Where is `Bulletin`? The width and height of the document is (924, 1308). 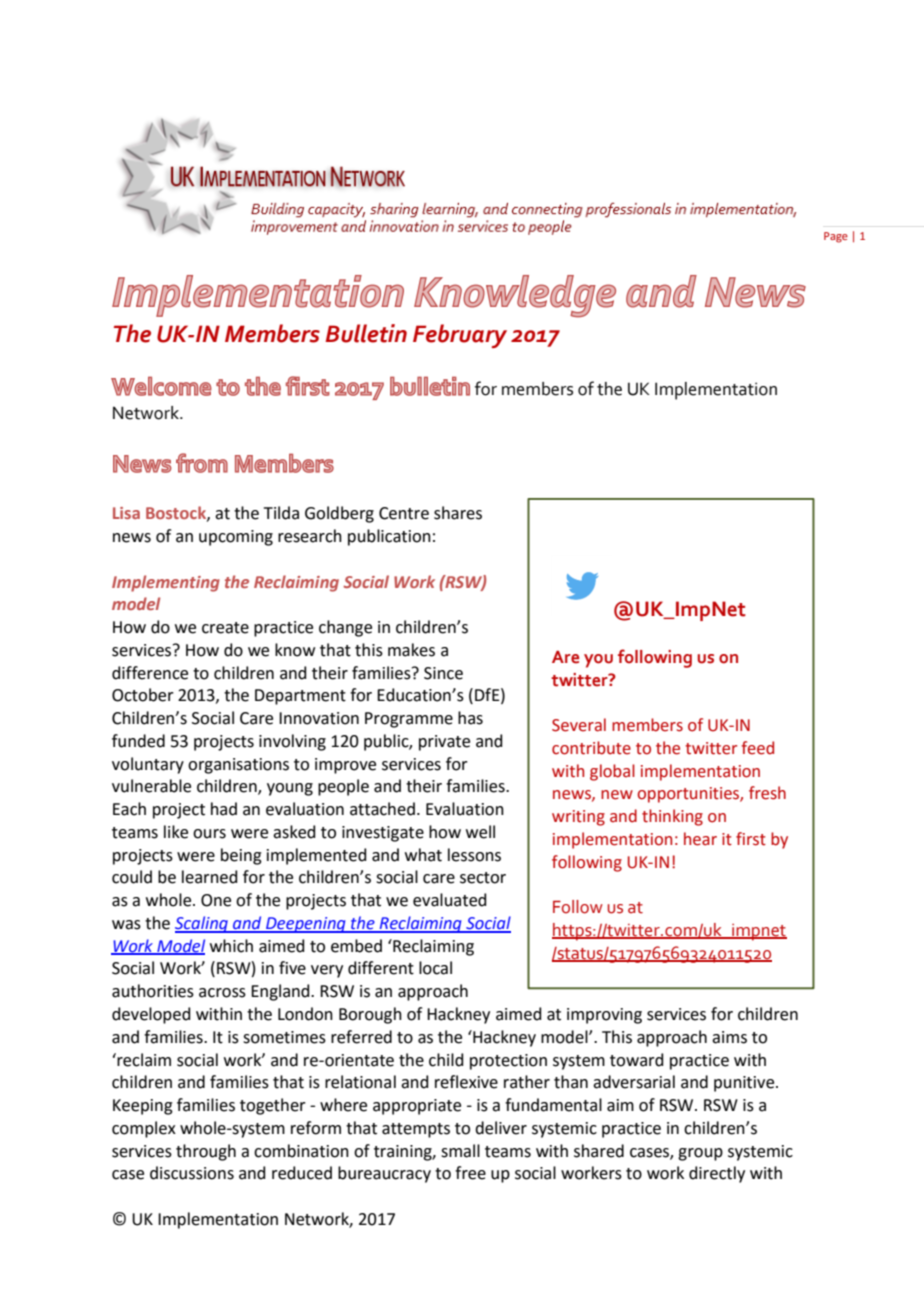
Bulletin is located at coordinates (366, 333).
